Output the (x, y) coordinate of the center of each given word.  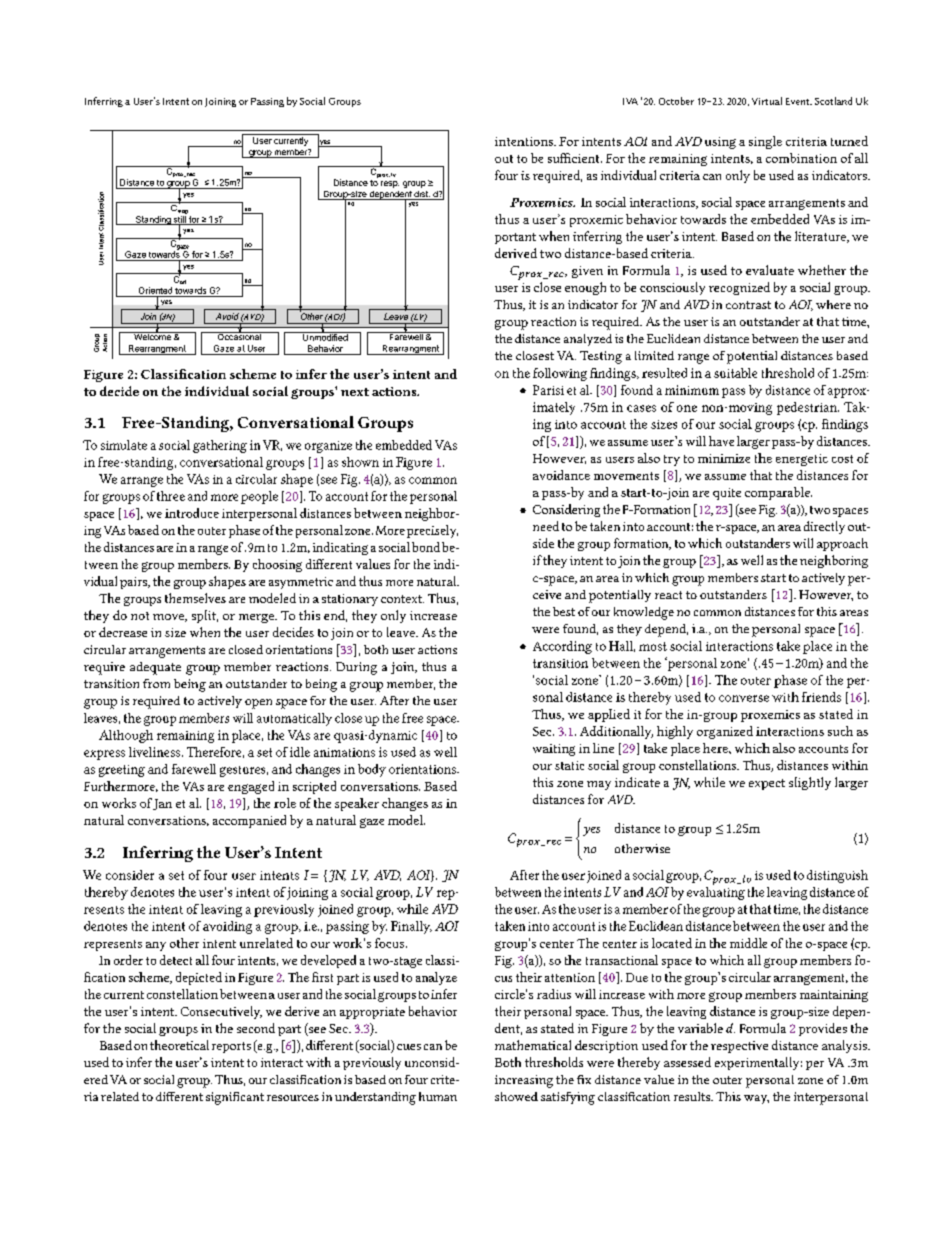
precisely (431, 531)
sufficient (575, 158)
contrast (748, 305)
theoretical (179, 1045)
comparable (778, 493)
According (562, 647)
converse (744, 698)
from (156, 683)
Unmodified (325, 336)
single (765, 142)
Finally (411, 927)
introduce (192, 513)
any (156, 946)
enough (585, 288)
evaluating (716, 892)
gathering (220, 446)
